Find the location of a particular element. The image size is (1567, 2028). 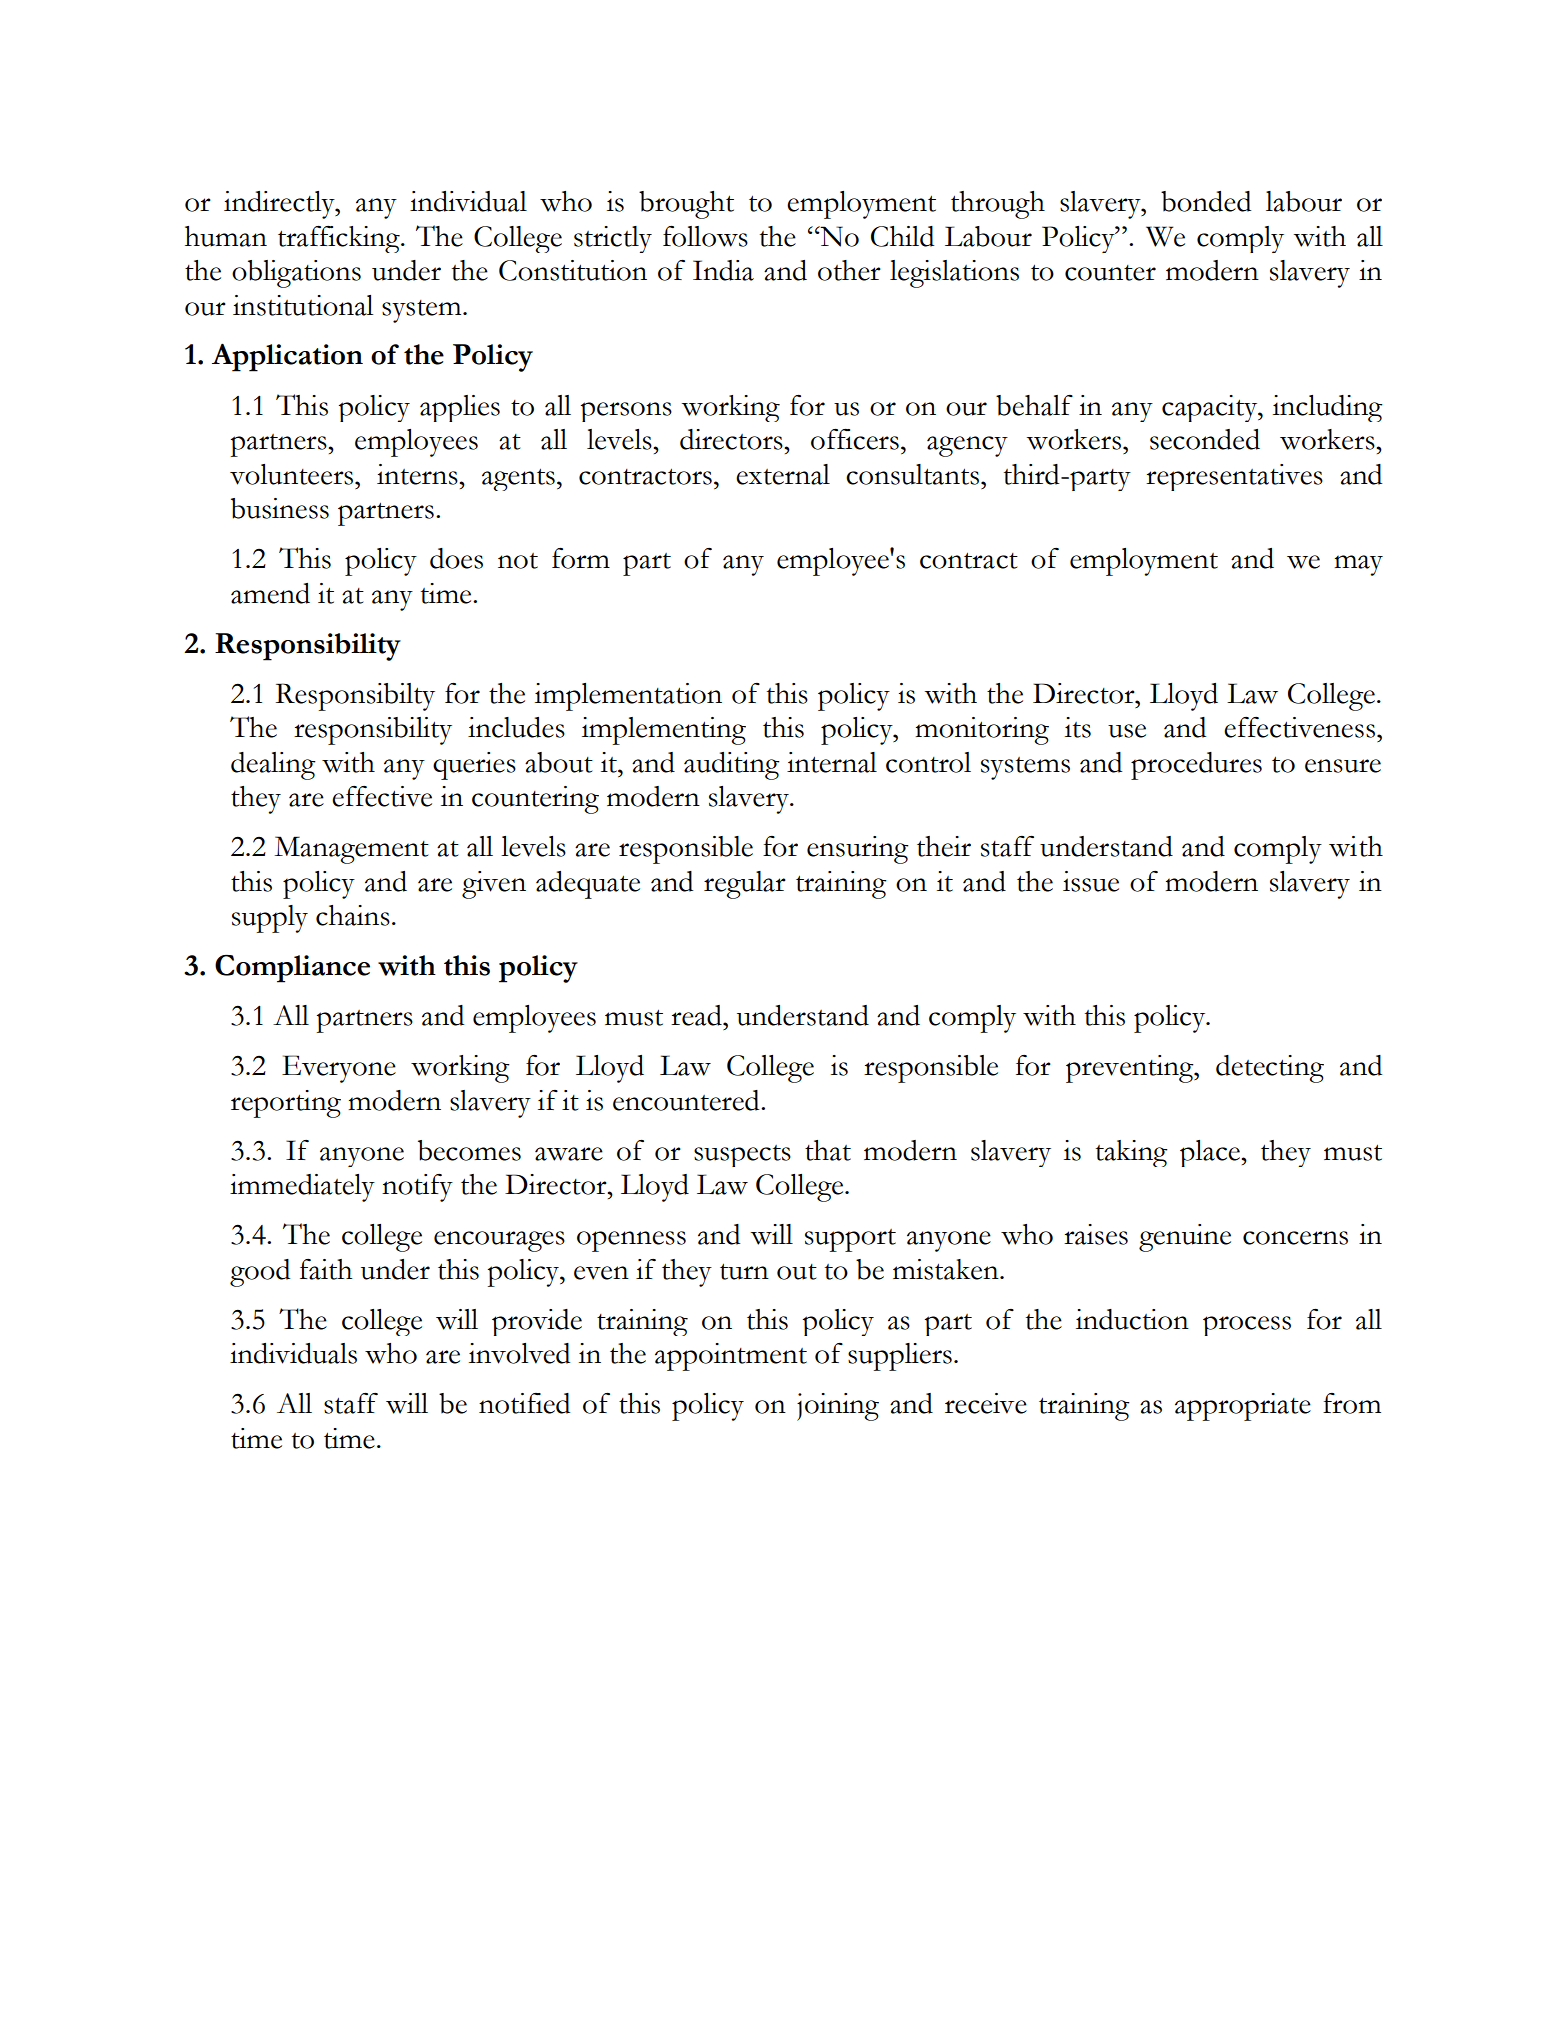

internal is located at coordinates (832, 762).
